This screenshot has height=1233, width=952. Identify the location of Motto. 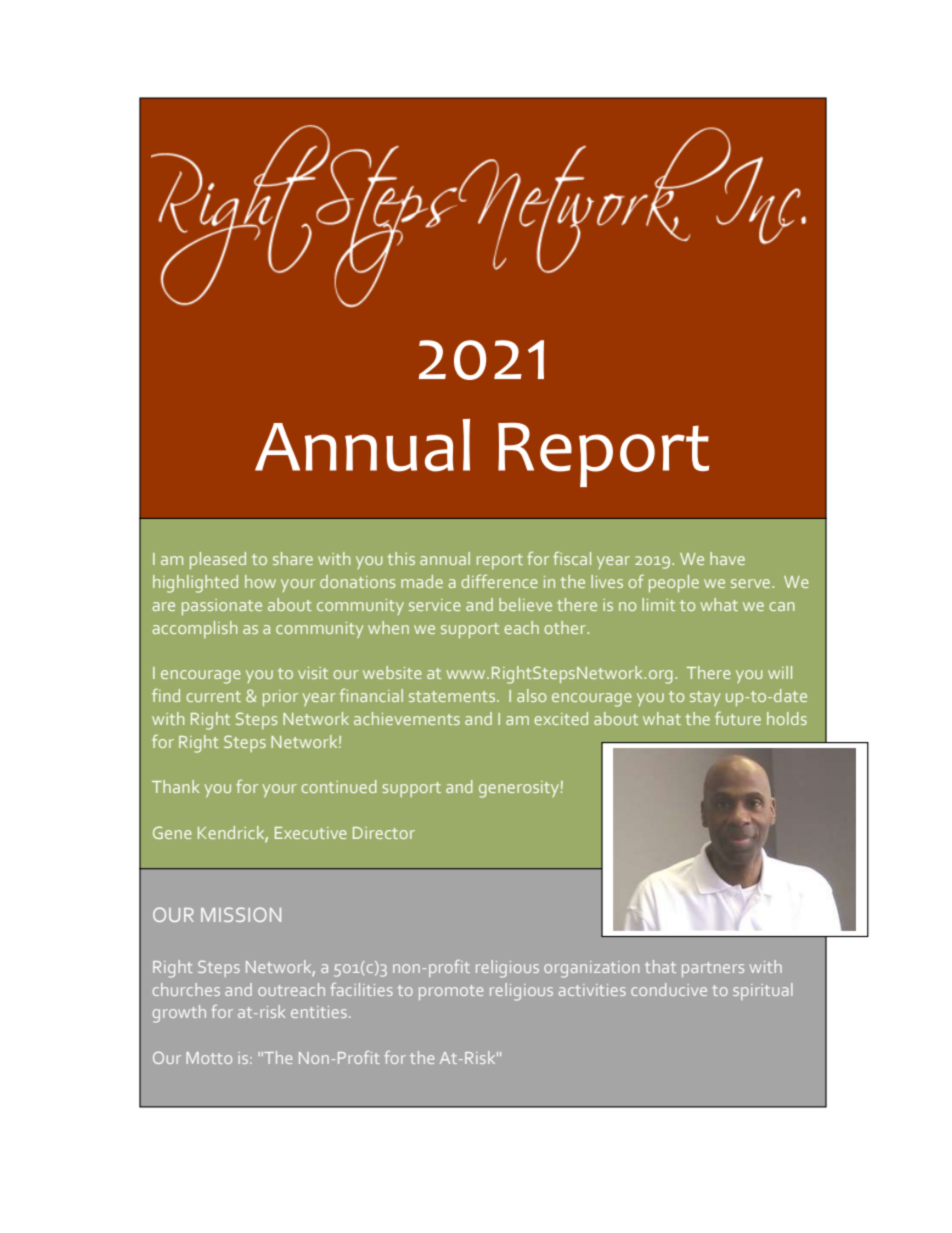
(209, 1058).
